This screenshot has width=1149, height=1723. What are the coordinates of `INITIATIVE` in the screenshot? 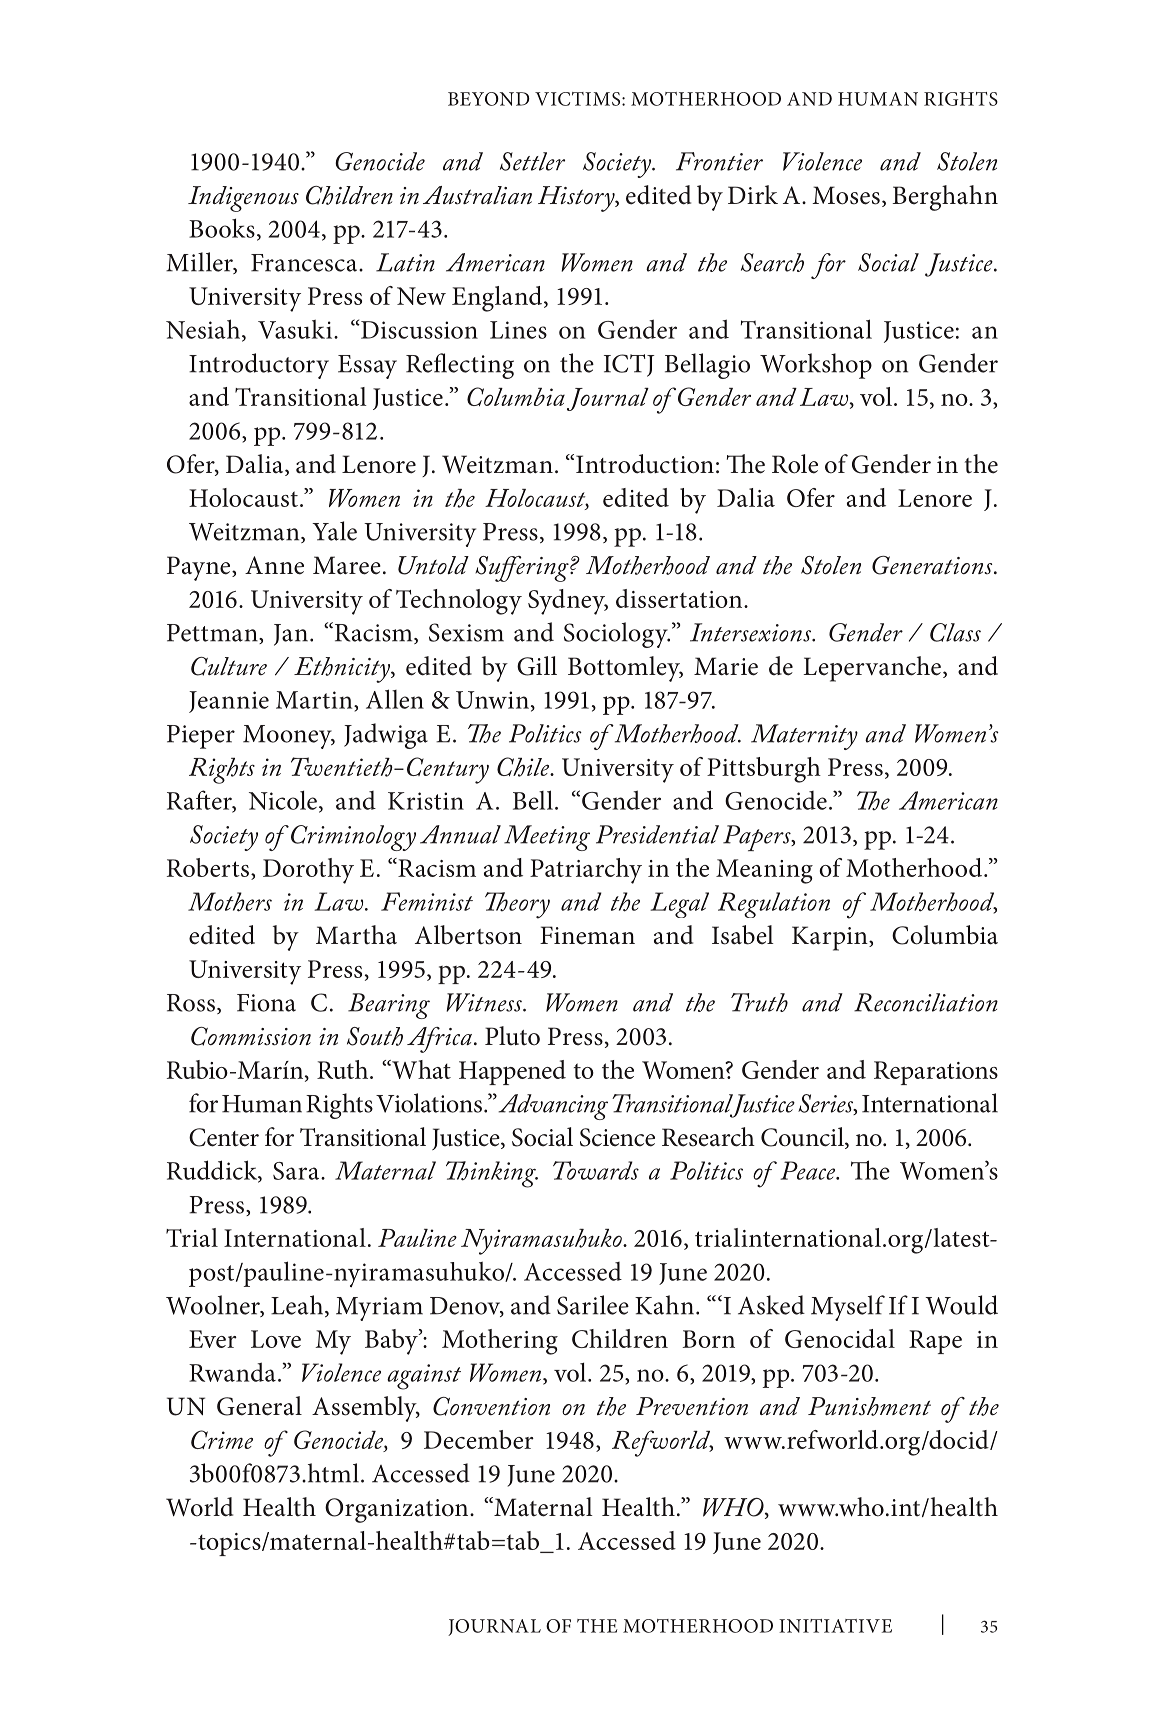 It's located at (835, 1626).
